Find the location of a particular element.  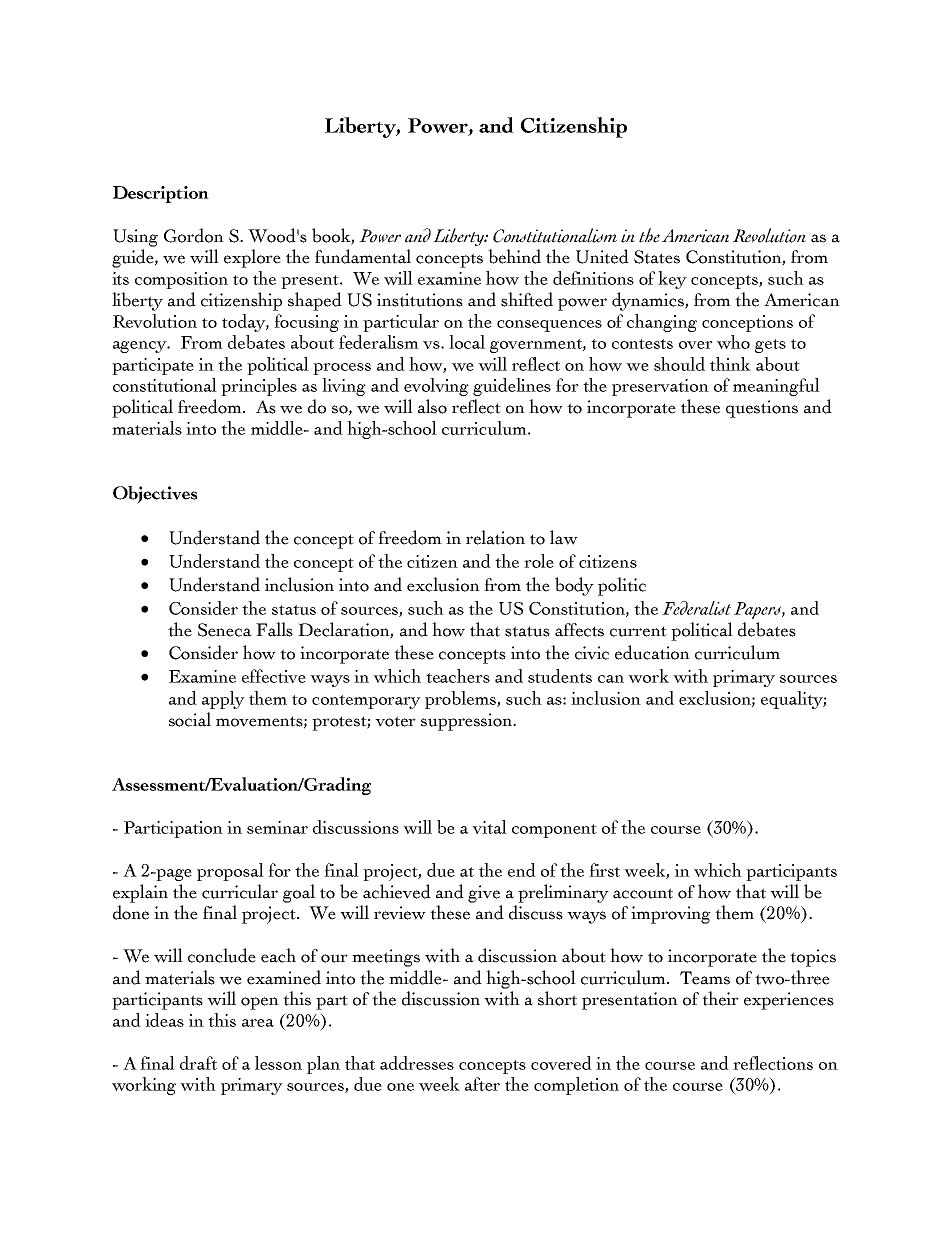

their is located at coordinates (720, 998).
